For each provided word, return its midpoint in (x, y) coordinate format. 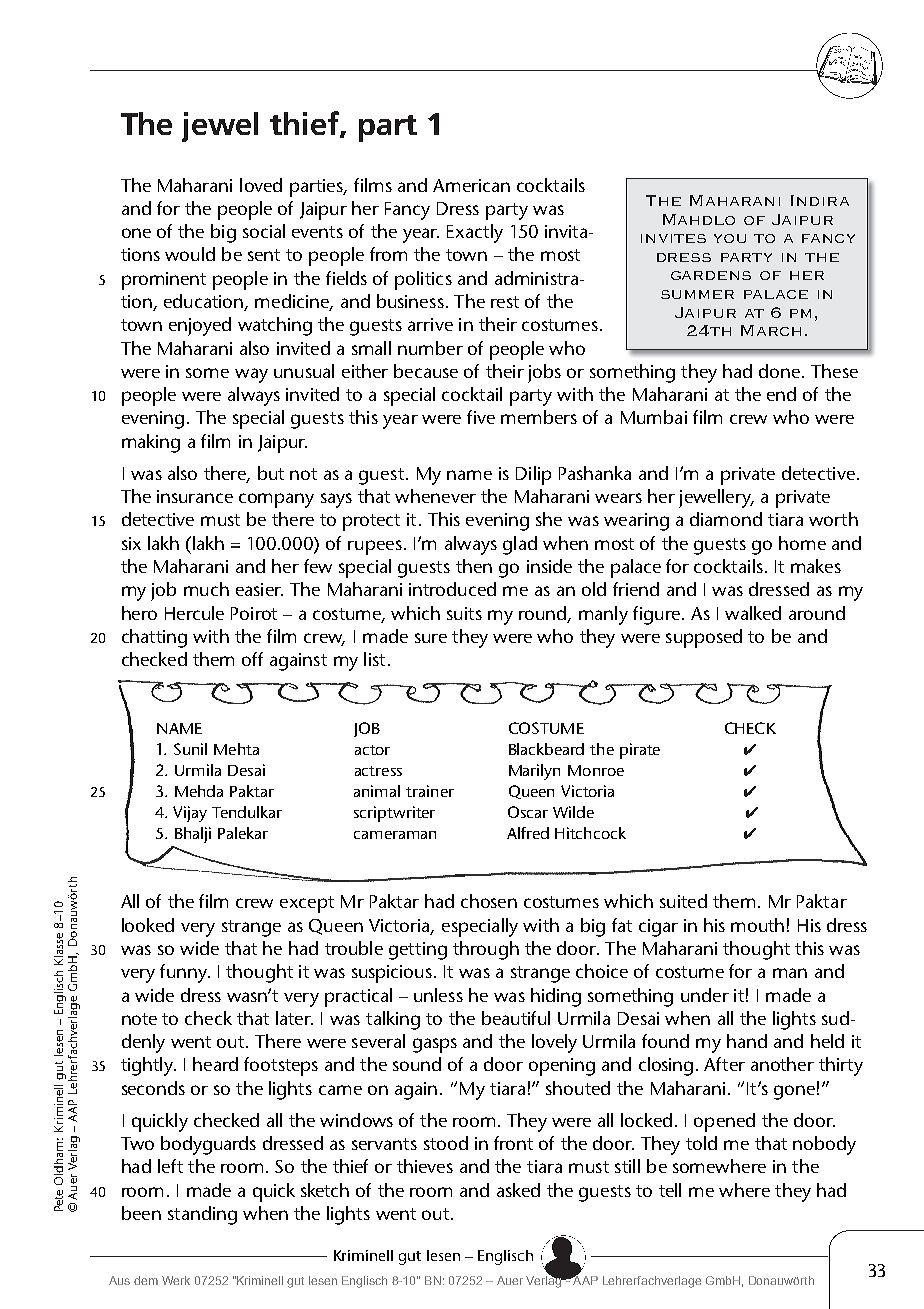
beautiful (516, 1018)
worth (833, 519)
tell (670, 1190)
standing (202, 1215)
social (264, 231)
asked (518, 1190)
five (481, 417)
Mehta (236, 749)
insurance (195, 496)
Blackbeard (546, 749)
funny (184, 973)
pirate (640, 751)
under (705, 995)
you (730, 238)
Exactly (475, 233)
